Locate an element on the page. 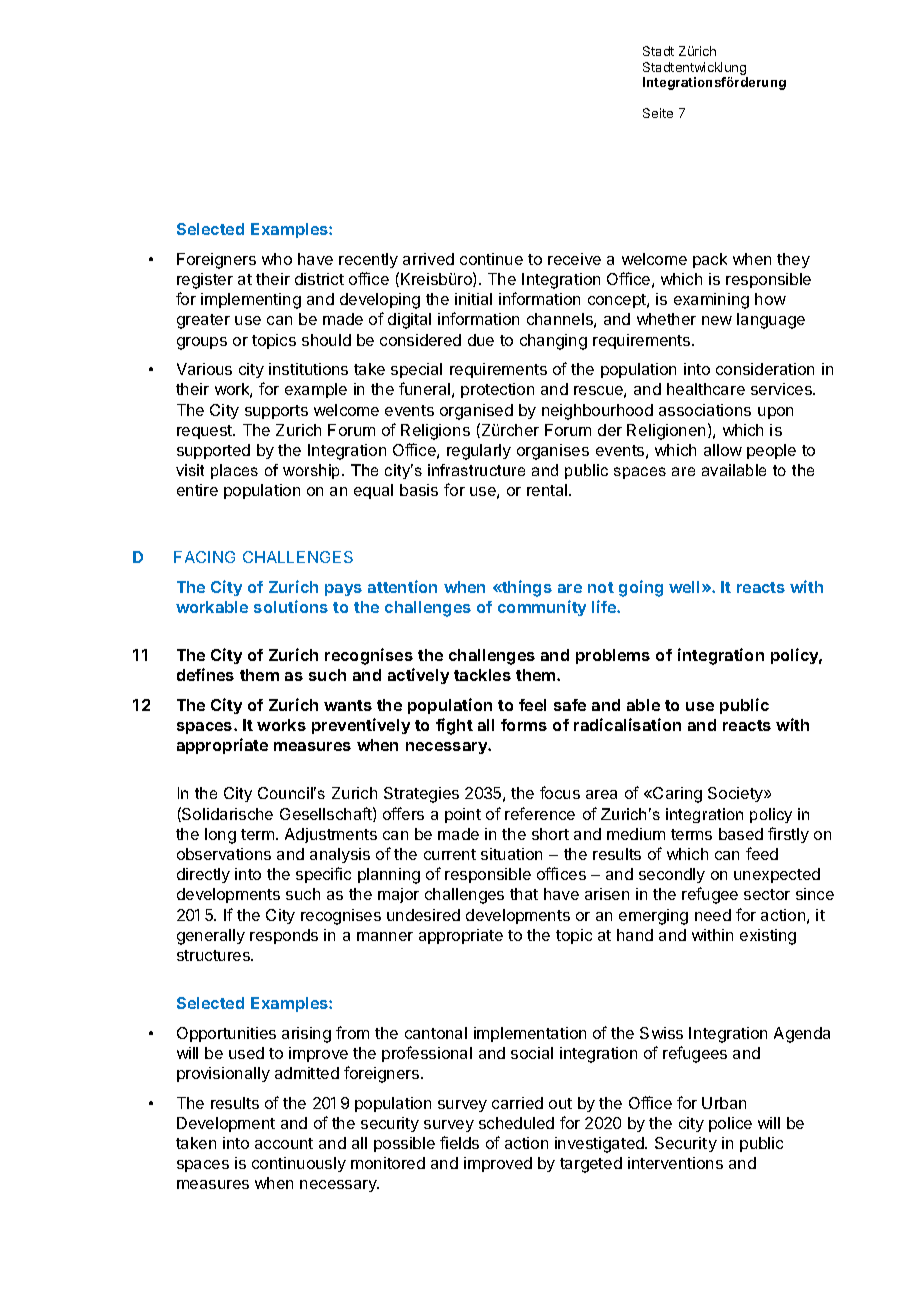 The width and height of the image is (924, 1308). who is located at coordinates (277, 259).
